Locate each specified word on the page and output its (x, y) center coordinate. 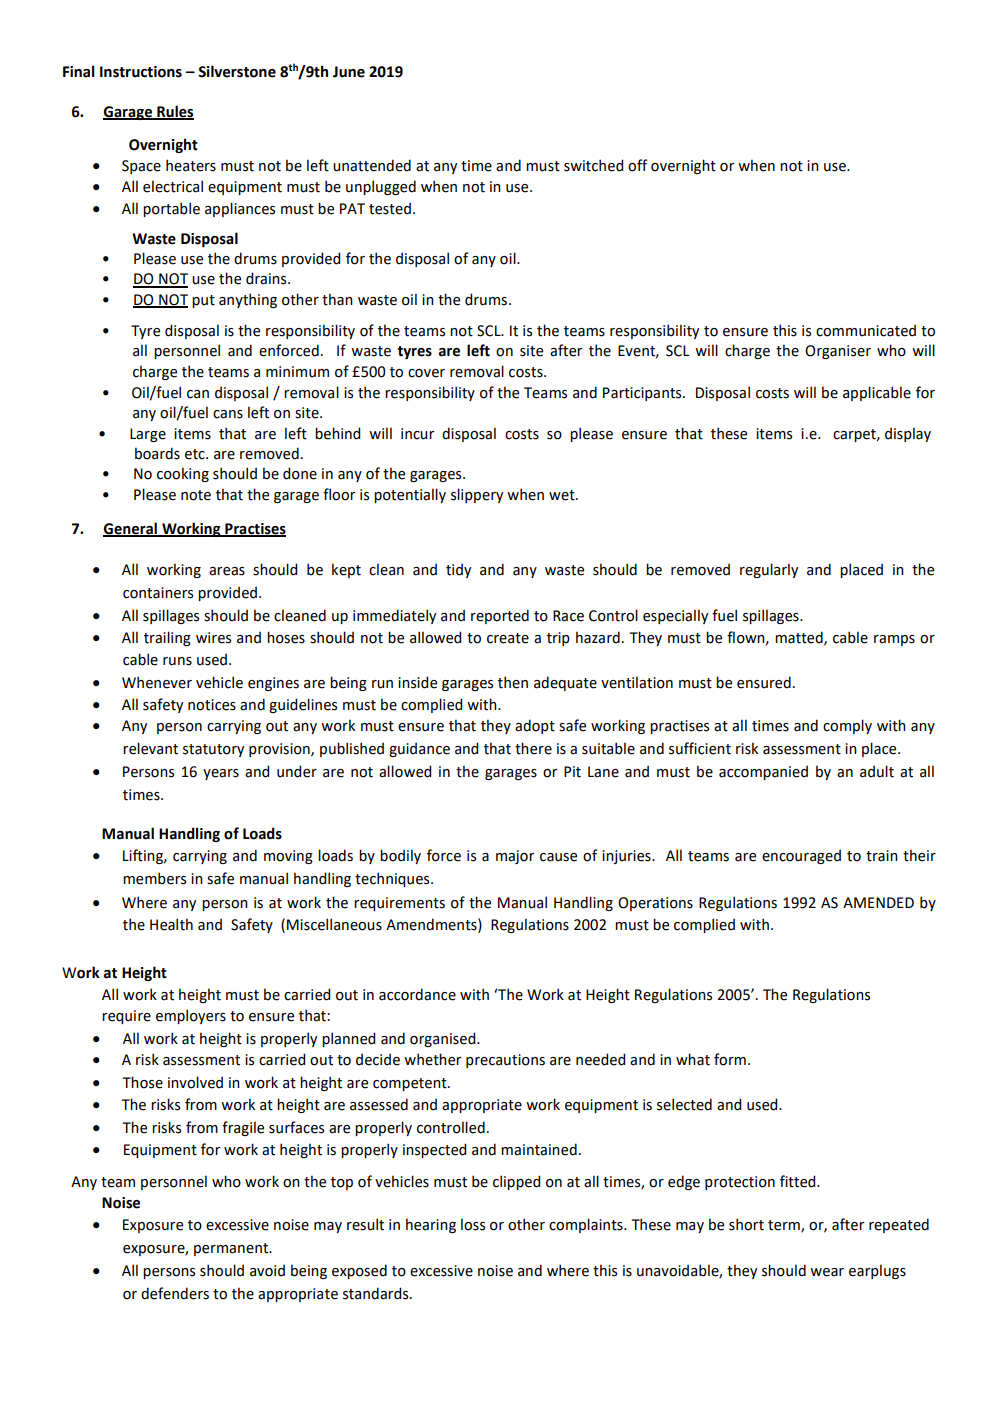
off (638, 165)
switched (593, 165)
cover (426, 373)
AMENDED (878, 902)
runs (177, 661)
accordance (417, 994)
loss (473, 1224)
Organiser (838, 352)
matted (800, 638)
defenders (175, 1293)
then (513, 682)
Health (171, 924)
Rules (174, 112)
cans (228, 414)
